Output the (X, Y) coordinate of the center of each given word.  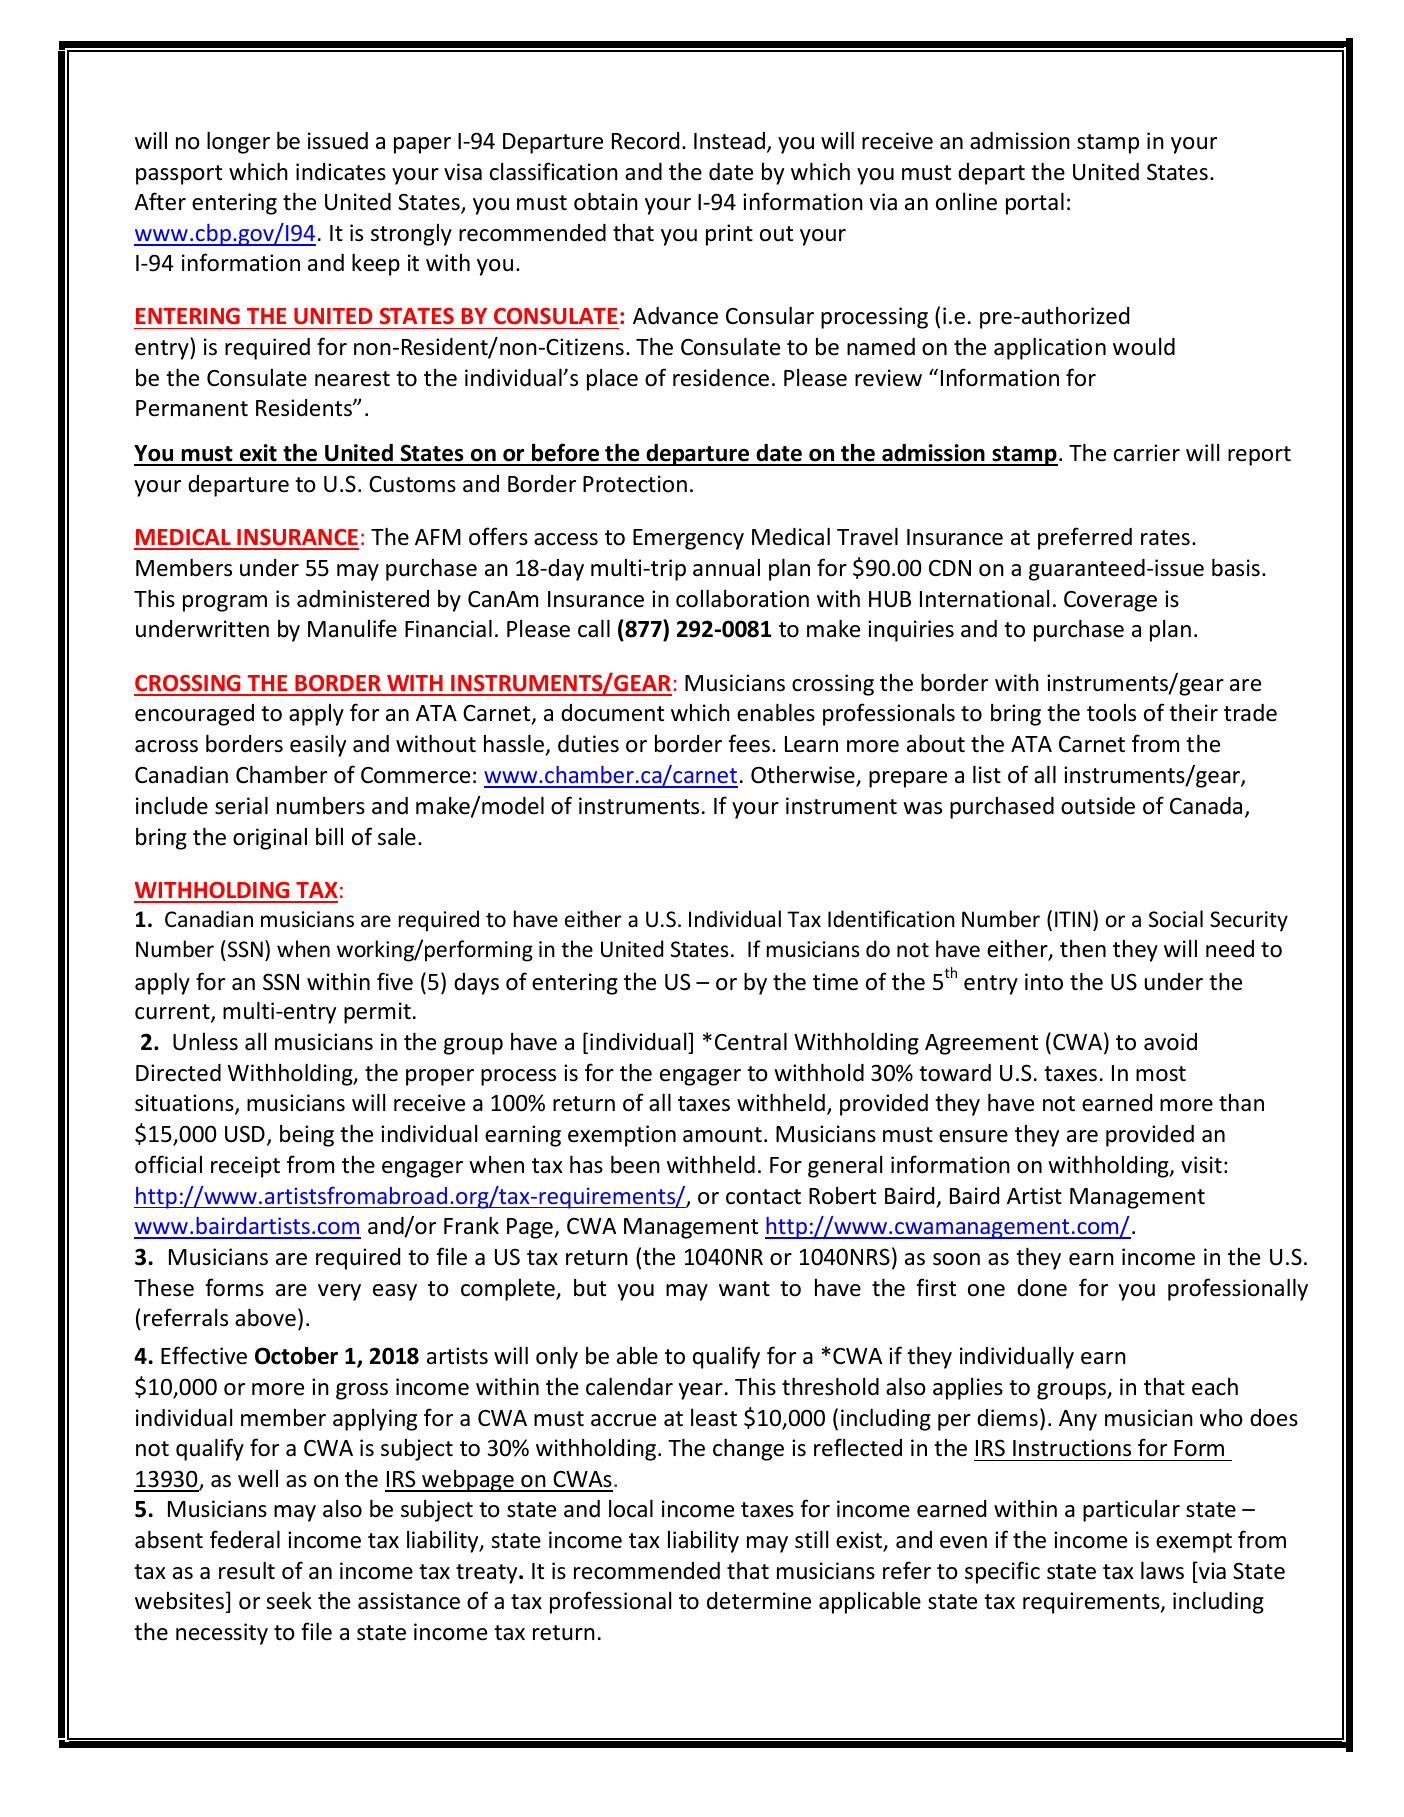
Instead (729, 141)
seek (289, 1600)
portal (1035, 203)
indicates (341, 172)
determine (759, 1601)
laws (1162, 1570)
